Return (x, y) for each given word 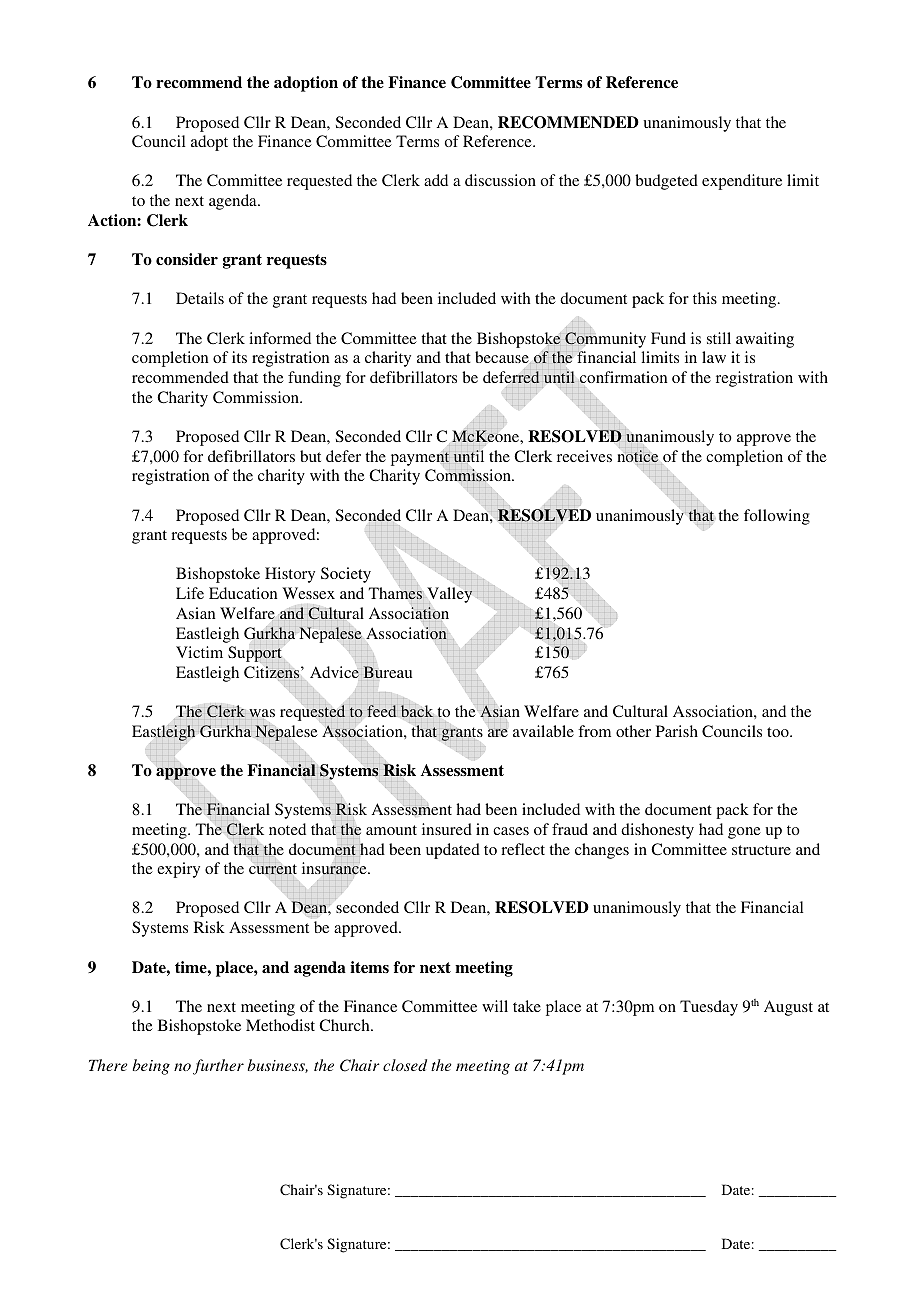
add (436, 180)
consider (187, 259)
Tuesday (709, 1008)
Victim (199, 652)
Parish (677, 731)
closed (405, 1065)
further (218, 1067)
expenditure (742, 182)
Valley (450, 595)
